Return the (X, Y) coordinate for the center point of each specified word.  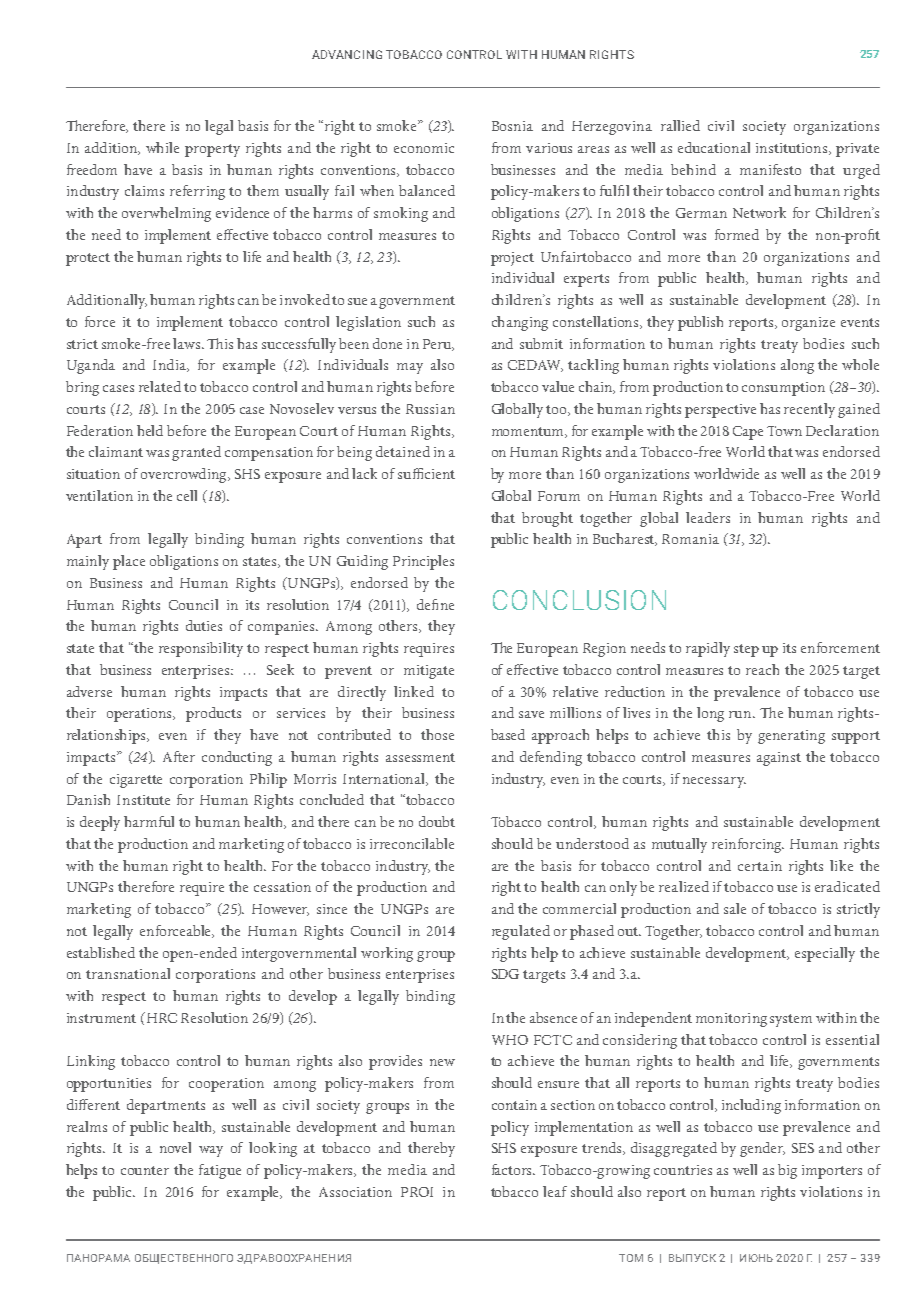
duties (204, 625)
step (746, 650)
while (162, 147)
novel (175, 1147)
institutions (793, 149)
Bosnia (512, 126)
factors (513, 1169)
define (435, 604)
